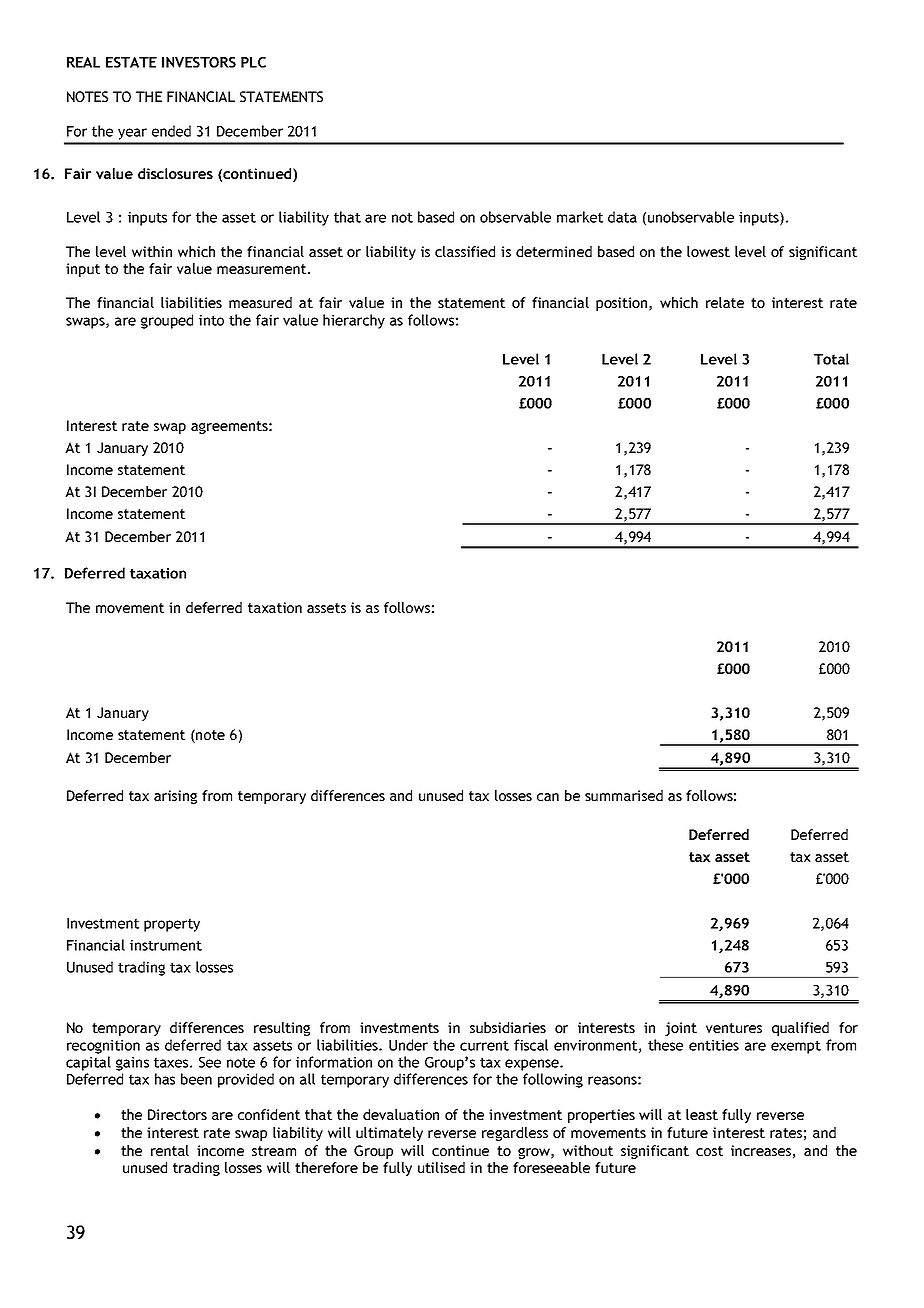  Describe the element at coordinates (580, 217) in the page. I see `market` at that location.
